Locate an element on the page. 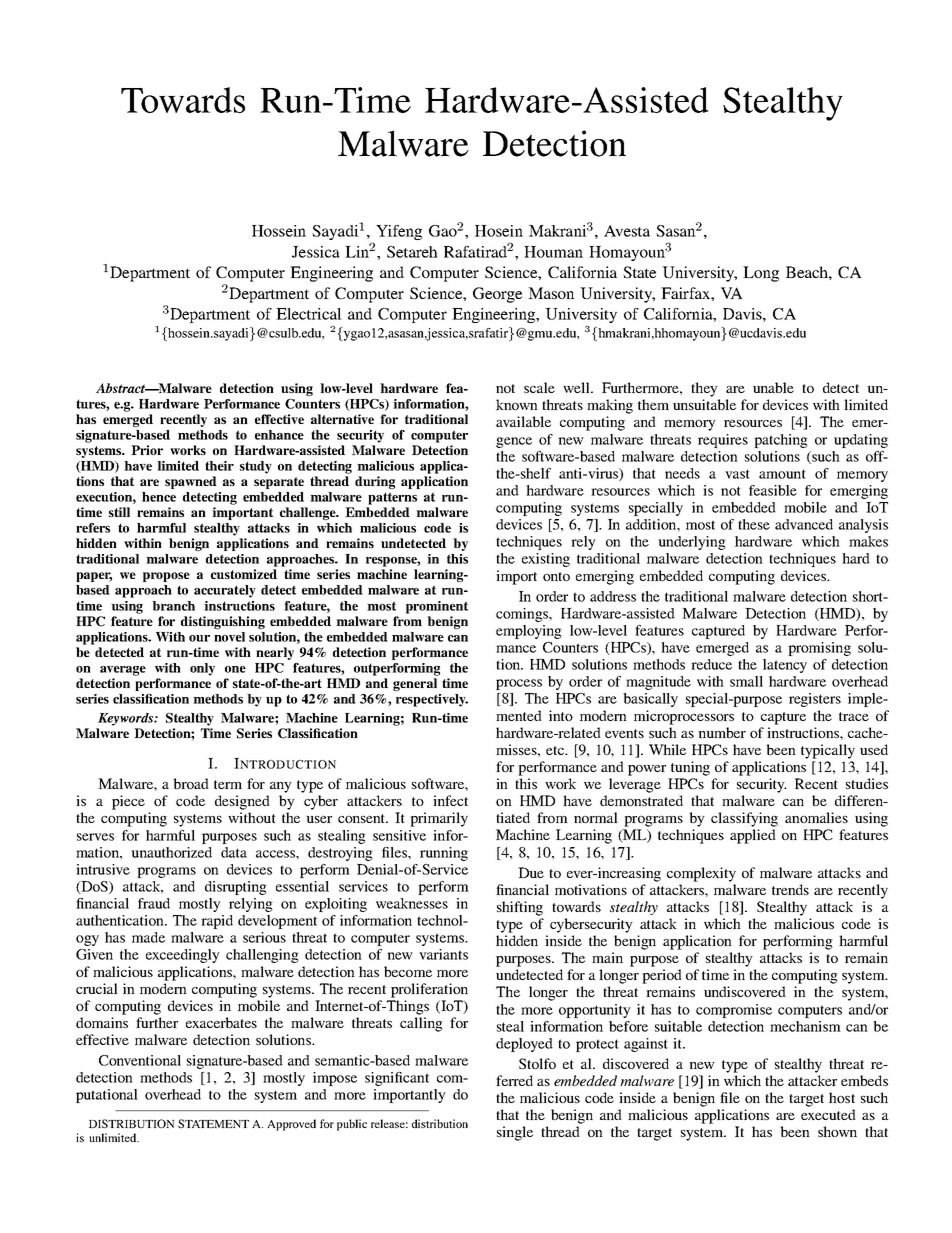 This document has width=952, height=1233. executed is located at coordinates (828, 1114).
